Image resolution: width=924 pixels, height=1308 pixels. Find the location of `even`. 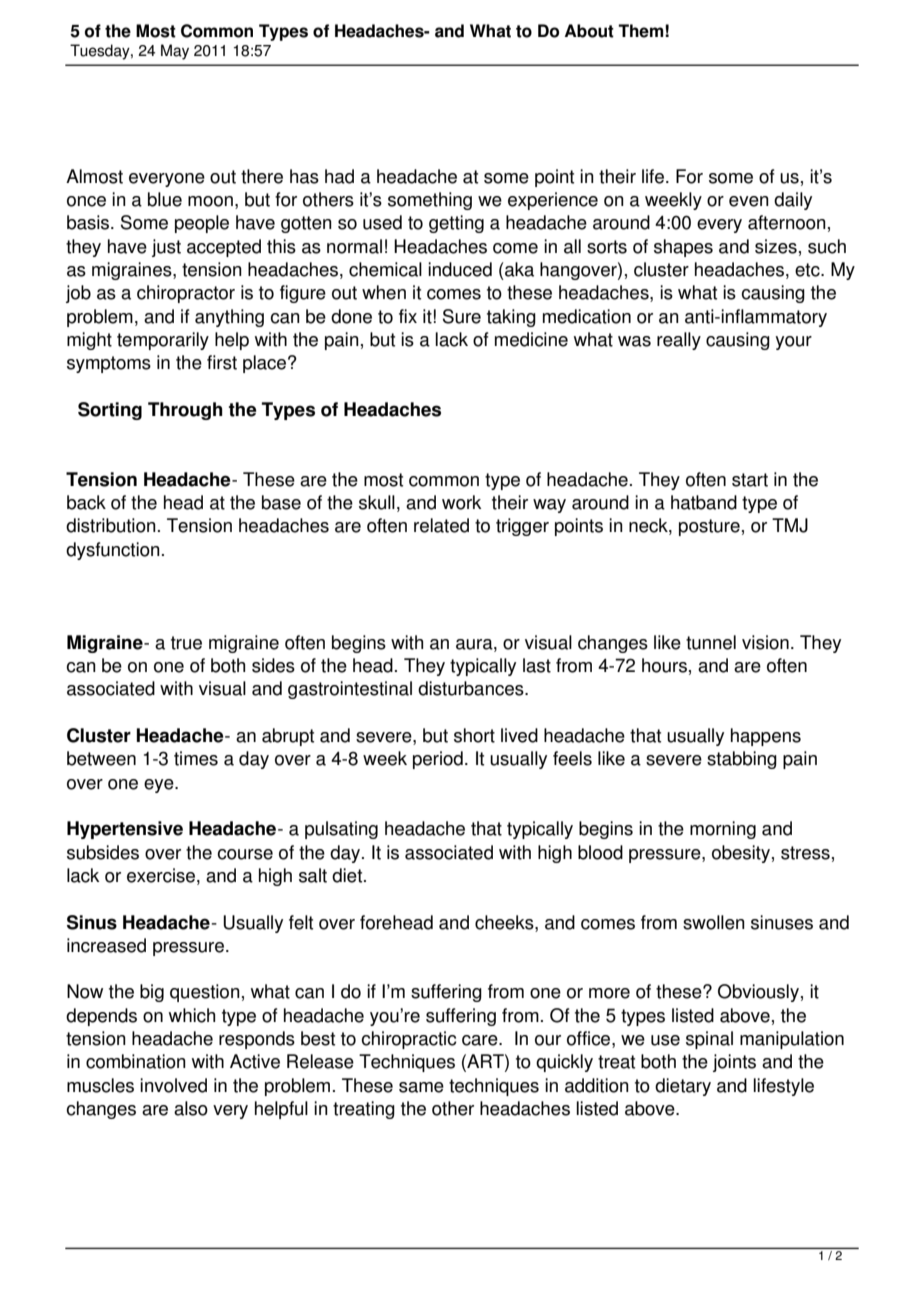

even is located at coordinates (749, 201).
